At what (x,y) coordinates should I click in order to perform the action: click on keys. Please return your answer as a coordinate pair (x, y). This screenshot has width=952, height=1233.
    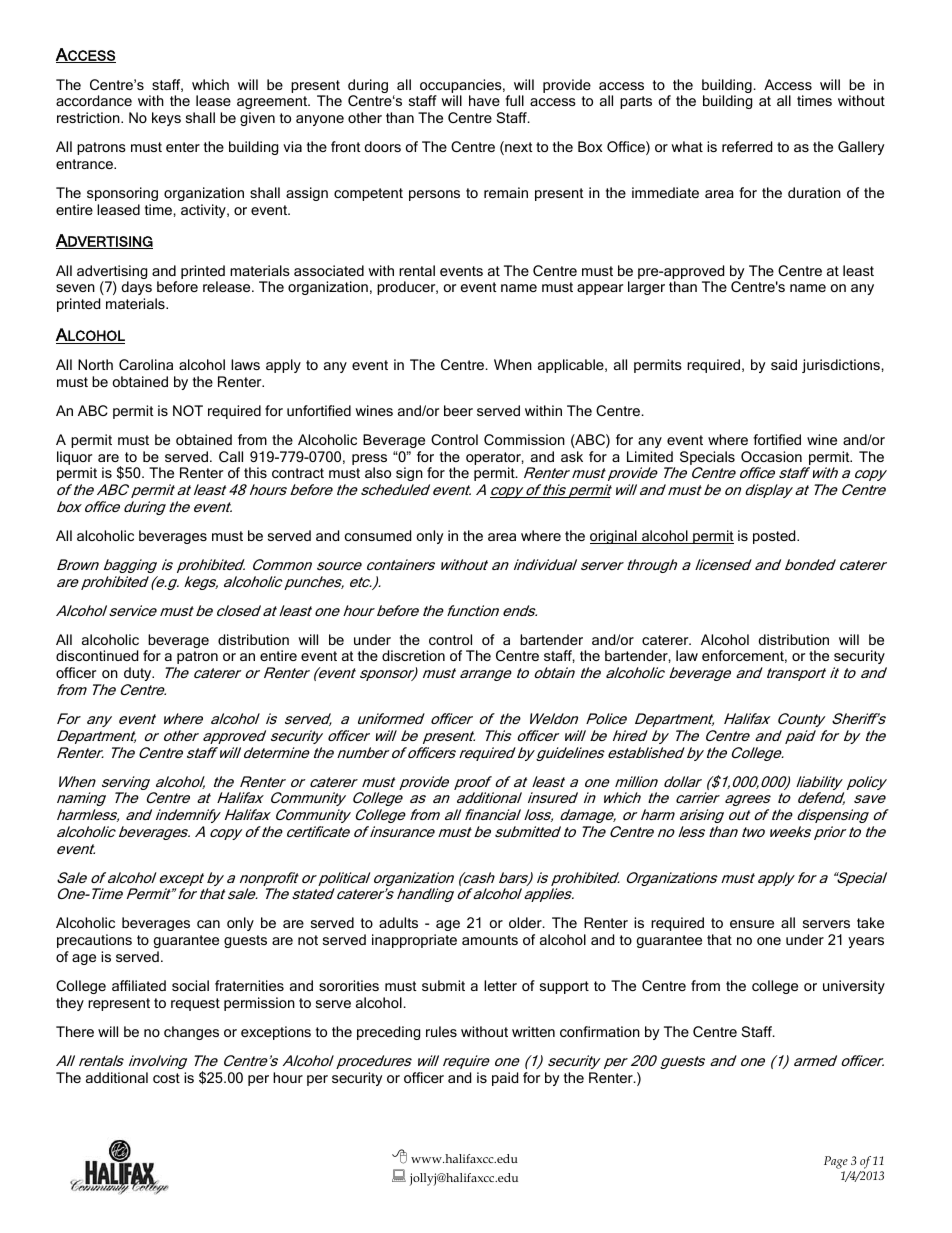
    Looking at the image, I should click on (166, 119).
